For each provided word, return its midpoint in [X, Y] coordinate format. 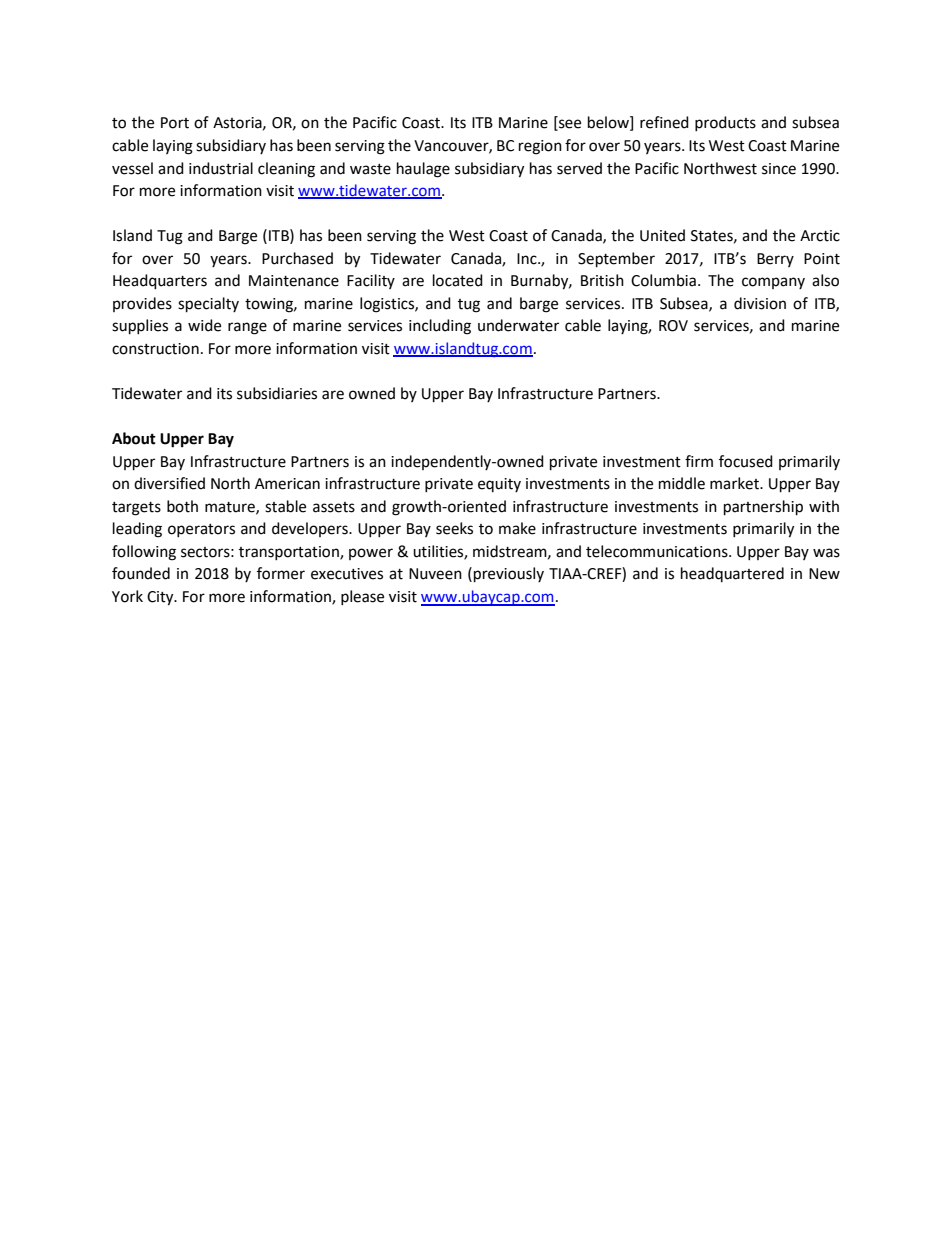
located [458, 280]
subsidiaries [277, 393]
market [735, 483]
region [540, 147]
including [440, 327]
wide [204, 325]
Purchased [297, 258]
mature [231, 508]
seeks [454, 528]
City [161, 598]
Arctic [820, 236]
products [725, 123]
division [760, 303]
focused [746, 461]
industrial [221, 168]
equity [499, 485]
